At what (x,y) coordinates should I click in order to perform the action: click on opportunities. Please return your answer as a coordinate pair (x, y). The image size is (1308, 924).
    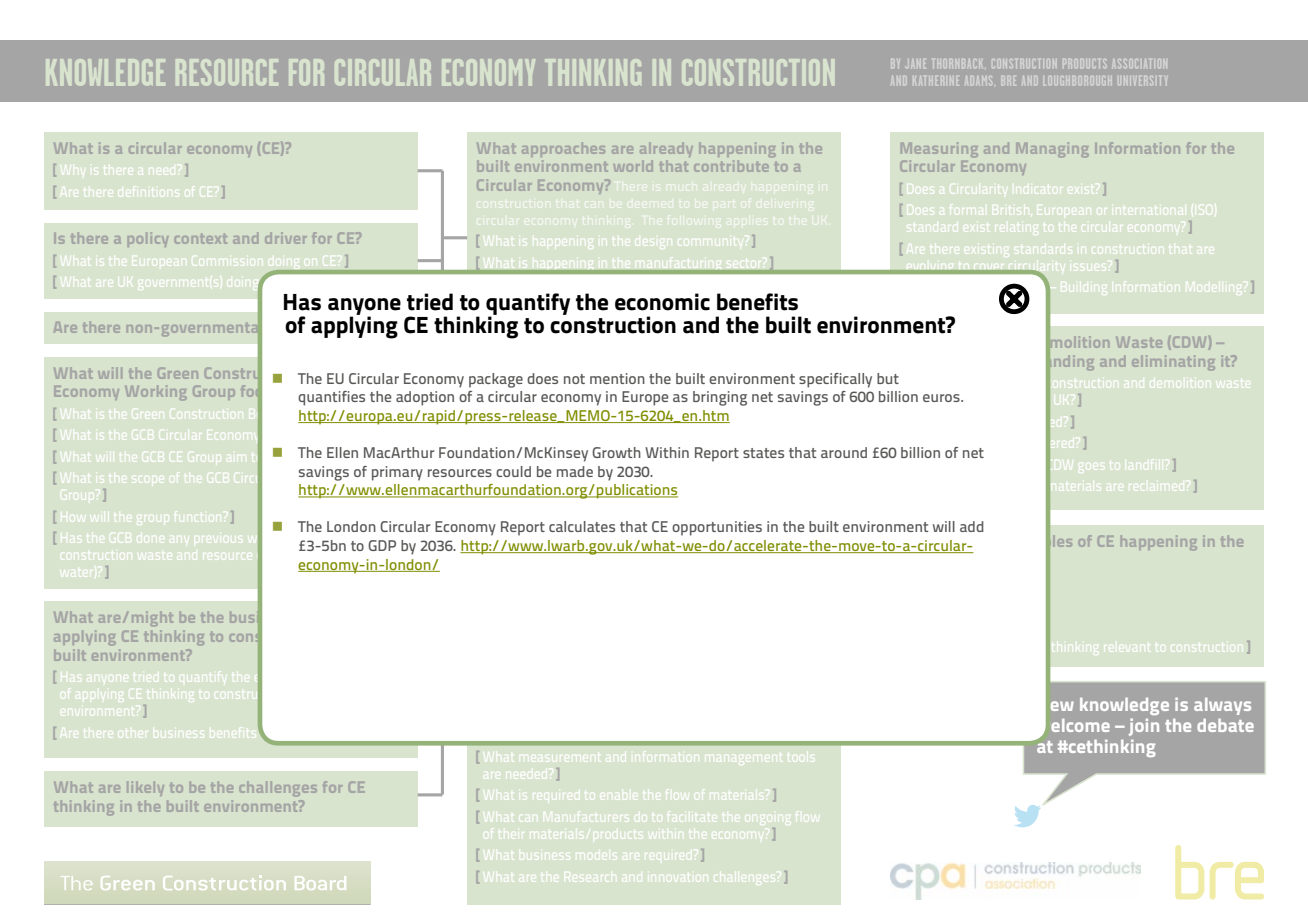
    Looking at the image, I should click on (717, 528).
